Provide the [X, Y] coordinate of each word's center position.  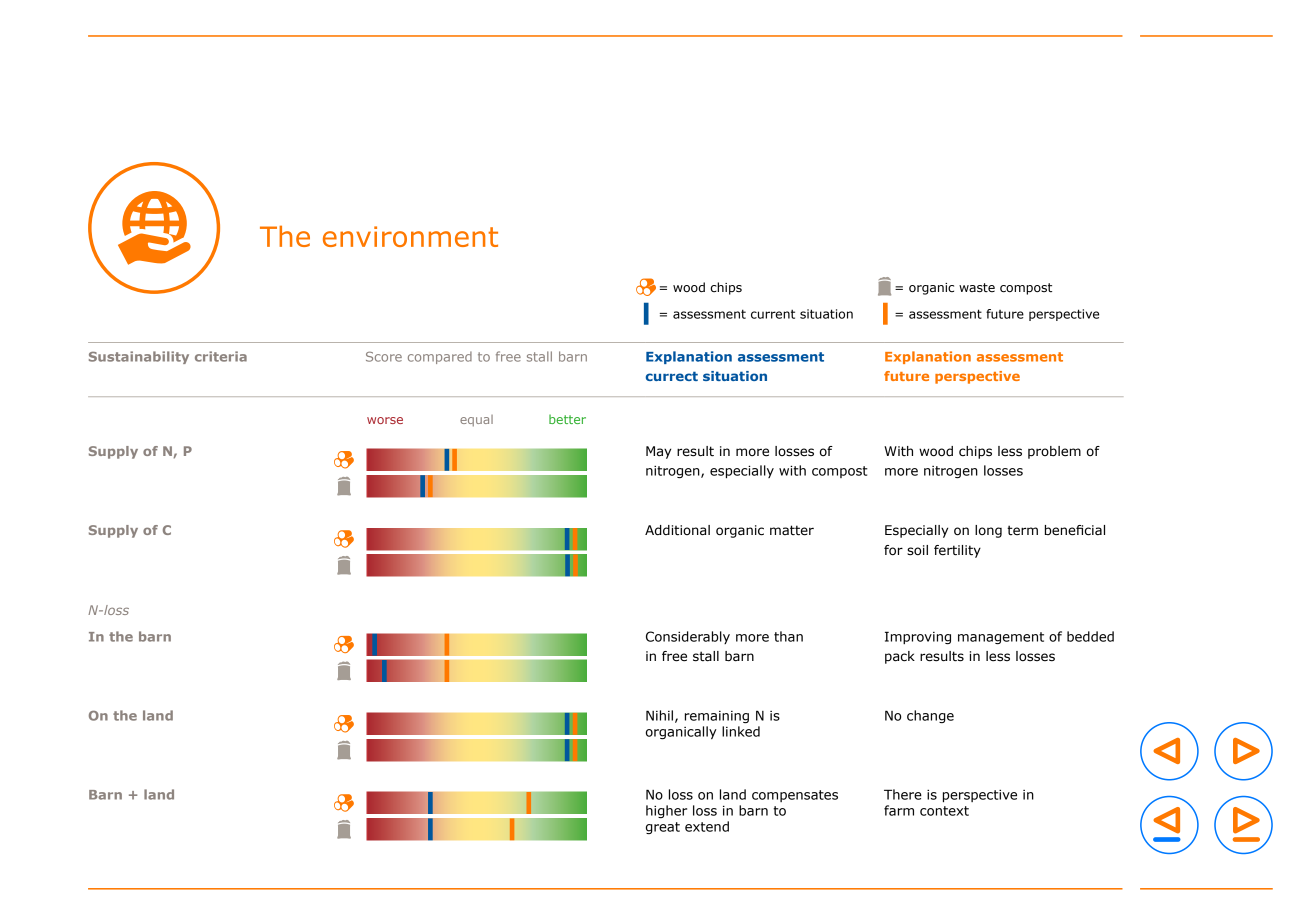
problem [1054, 452]
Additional [677, 530]
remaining [717, 717]
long [988, 531]
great [663, 828]
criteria [221, 356]
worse [385, 420]
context [944, 811]
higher [666, 811]
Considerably [688, 637]
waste [977, 288]
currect [672, 376]
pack [900, 657]
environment [410, 236]
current [773, 314]
